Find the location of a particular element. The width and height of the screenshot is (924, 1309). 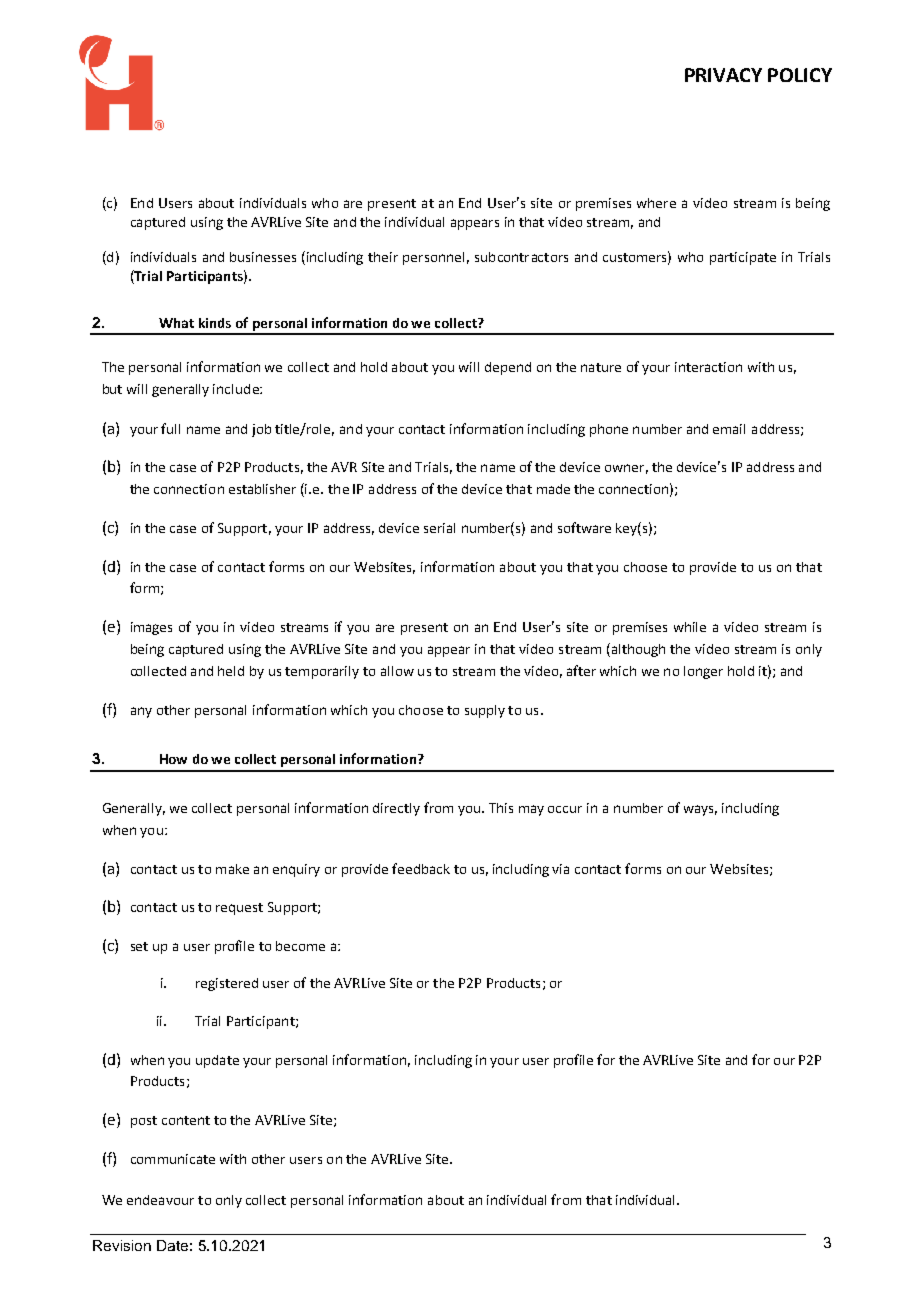

longer is located at coordinates (703, 672).
